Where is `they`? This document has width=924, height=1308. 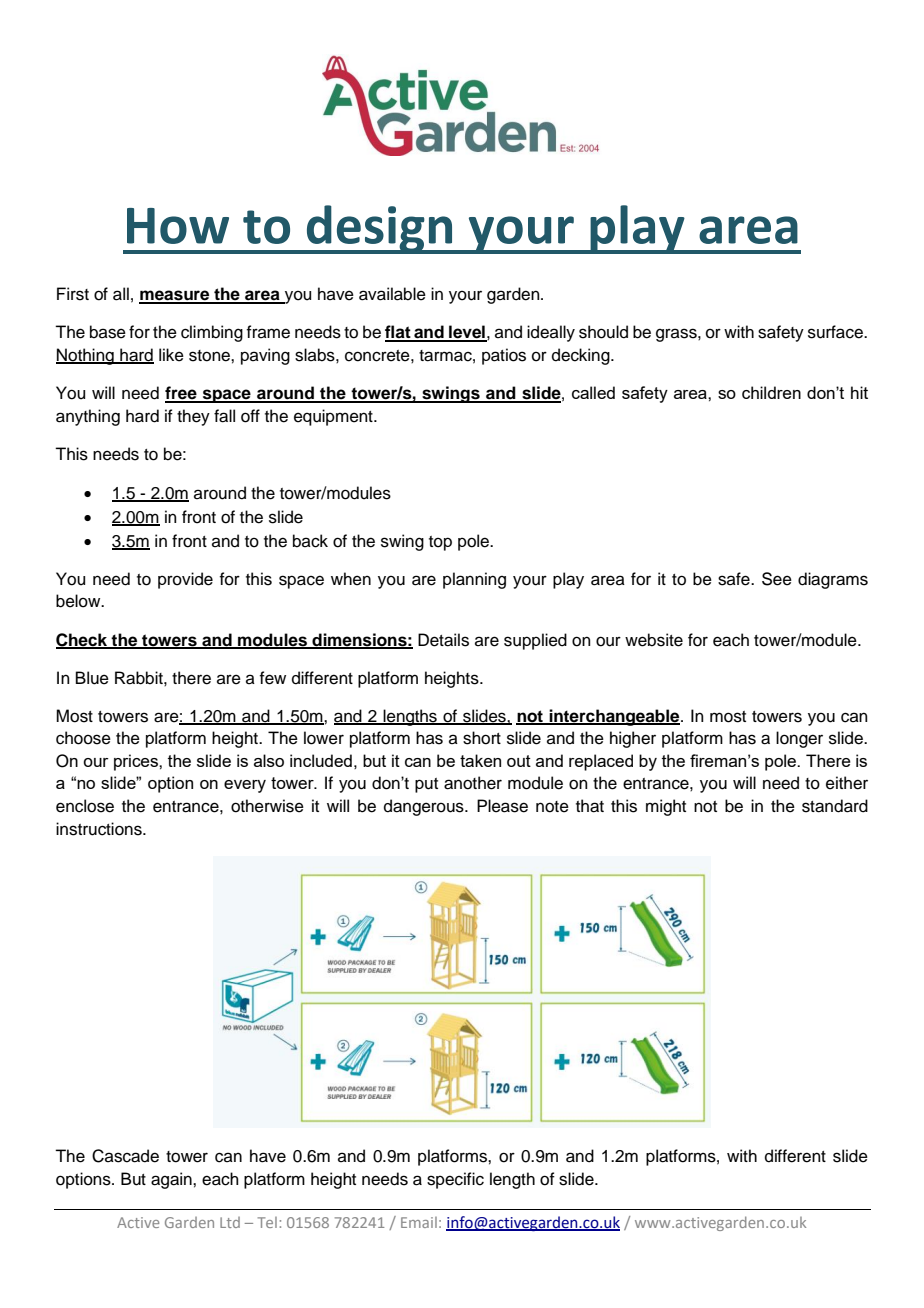 they is located at coordinates (193, 417).
